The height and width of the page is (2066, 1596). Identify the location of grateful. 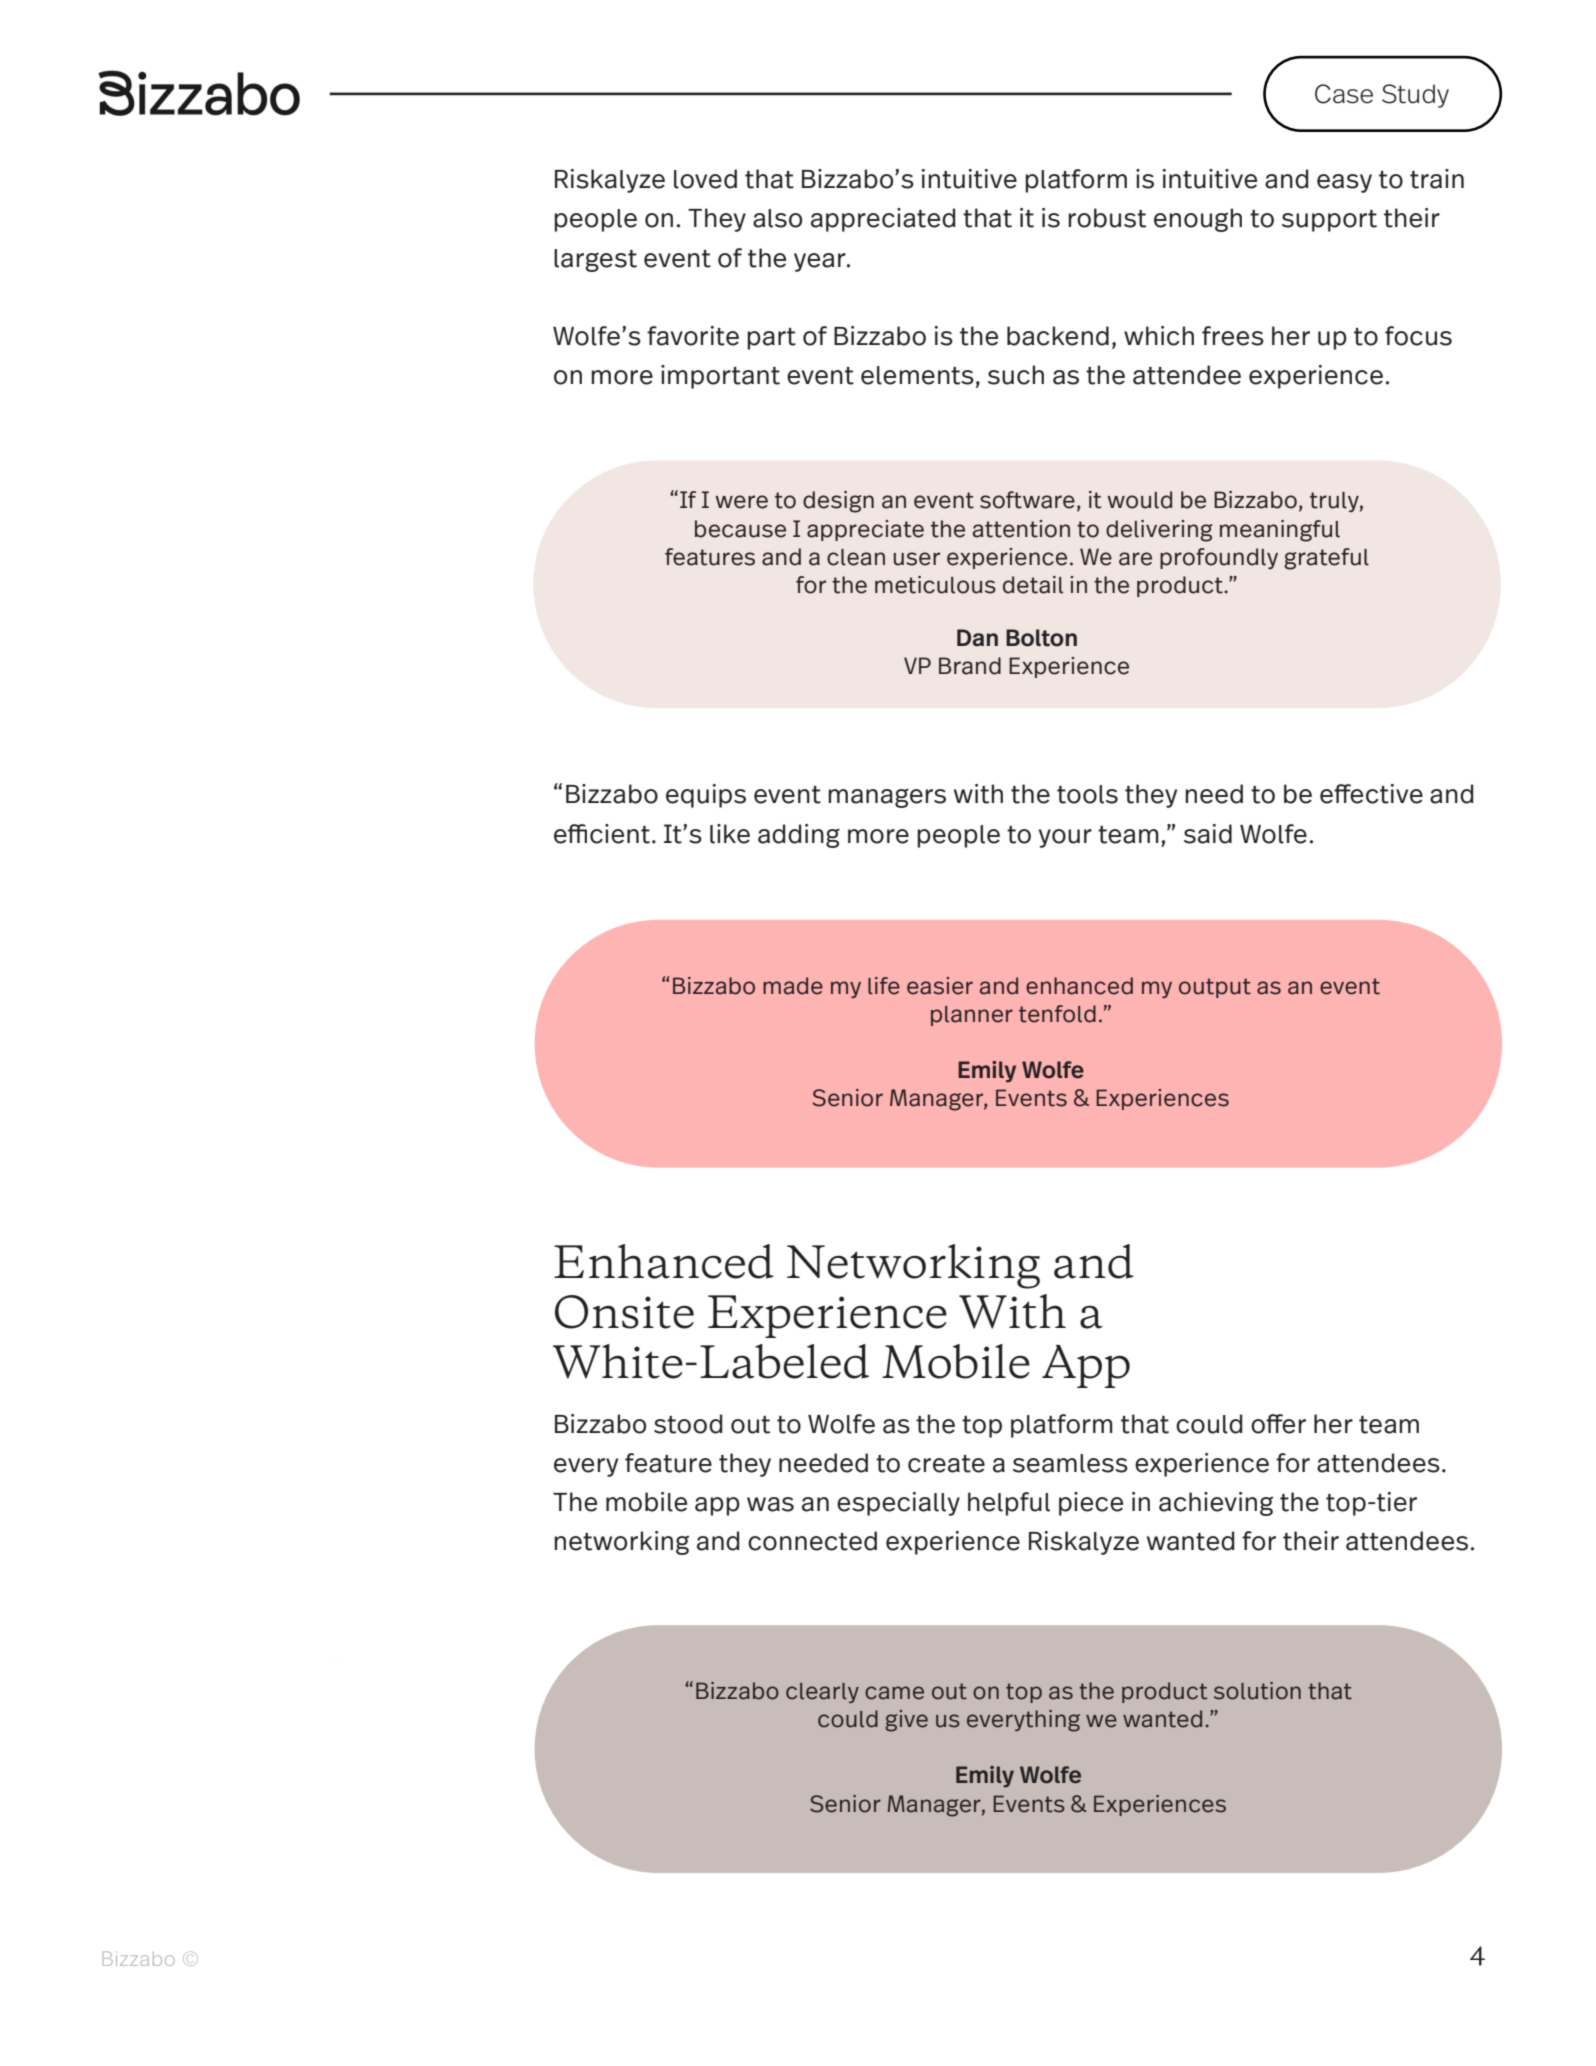
(1326, 559).
